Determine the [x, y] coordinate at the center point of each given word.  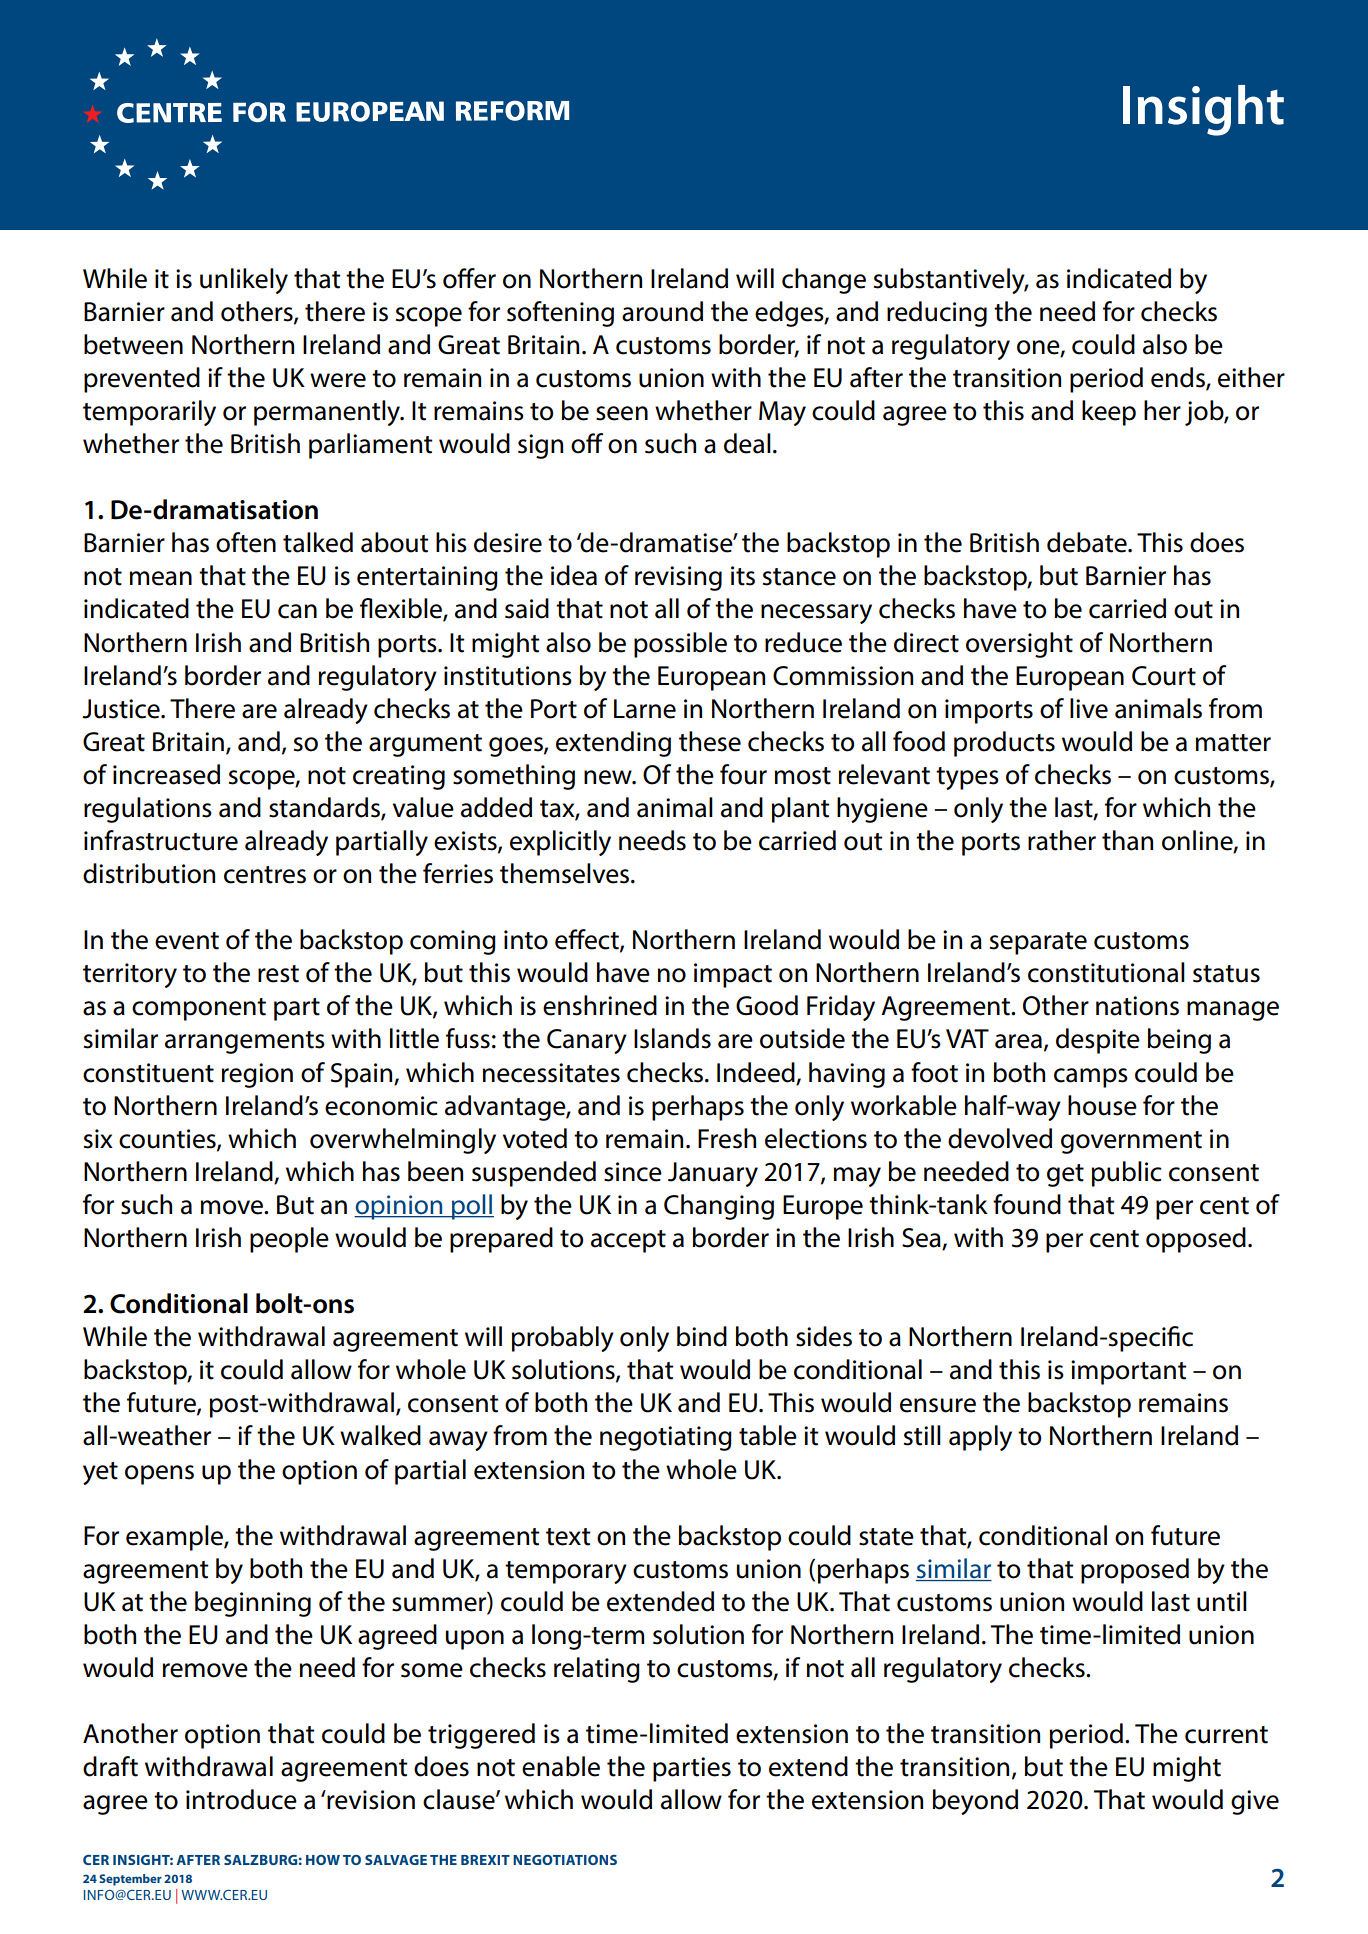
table [768, 1435]
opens [159, 1475]
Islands [672, 1038]
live [1089, 708]
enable [561, 1766]
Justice [122, 709]
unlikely [244, 281]
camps [1091, 1078]
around [662, 311]
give [1255, 1802]
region [257, 1075]
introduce [241, 1799]
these [710, 741]
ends [1179, 378]
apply [980, 1438]
